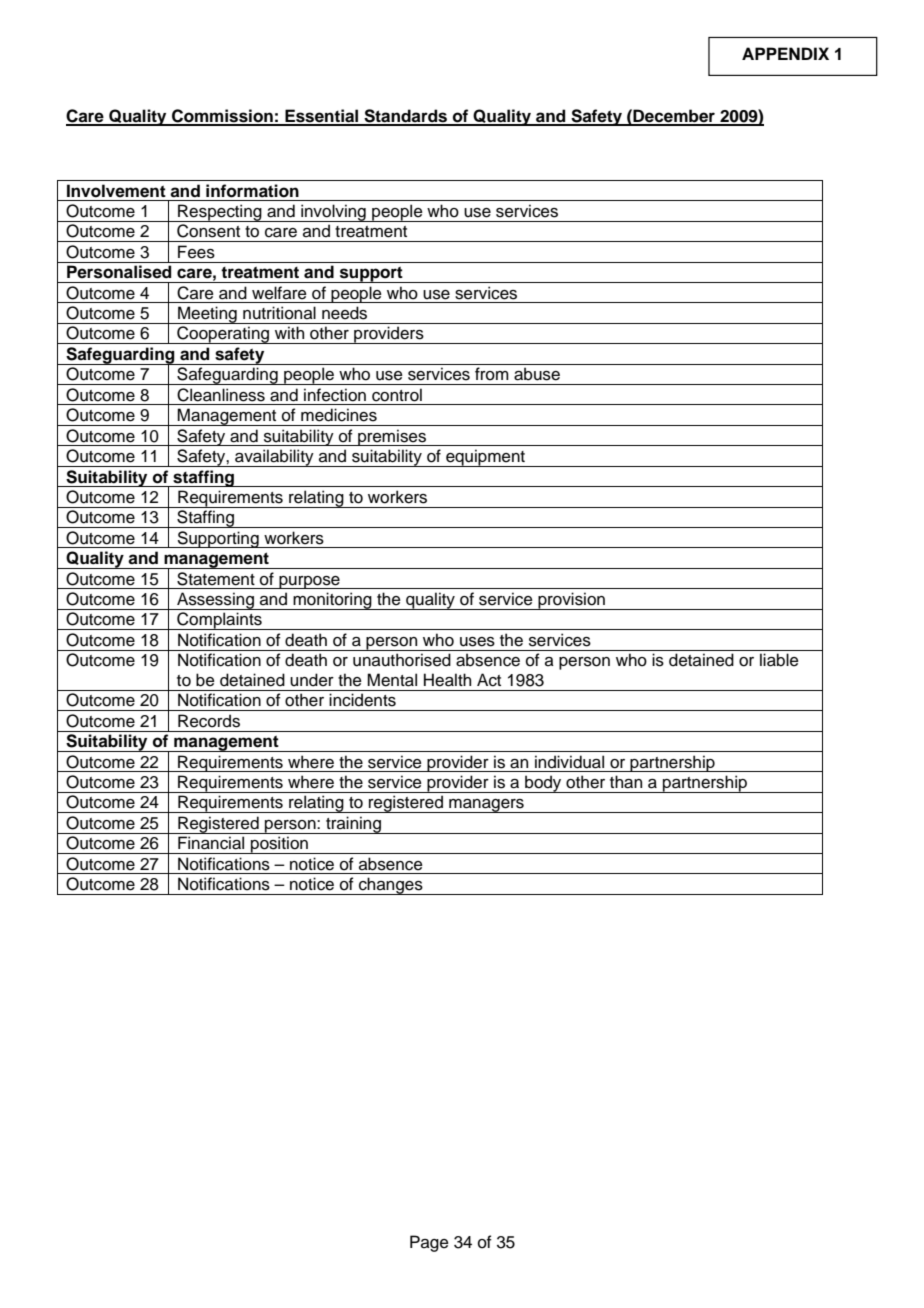 This screenshot has height=1308, width=924. What do you see at coordinates (222, 117) in the screenshot?
I see `Commission` at bounding box center [222, 117].
